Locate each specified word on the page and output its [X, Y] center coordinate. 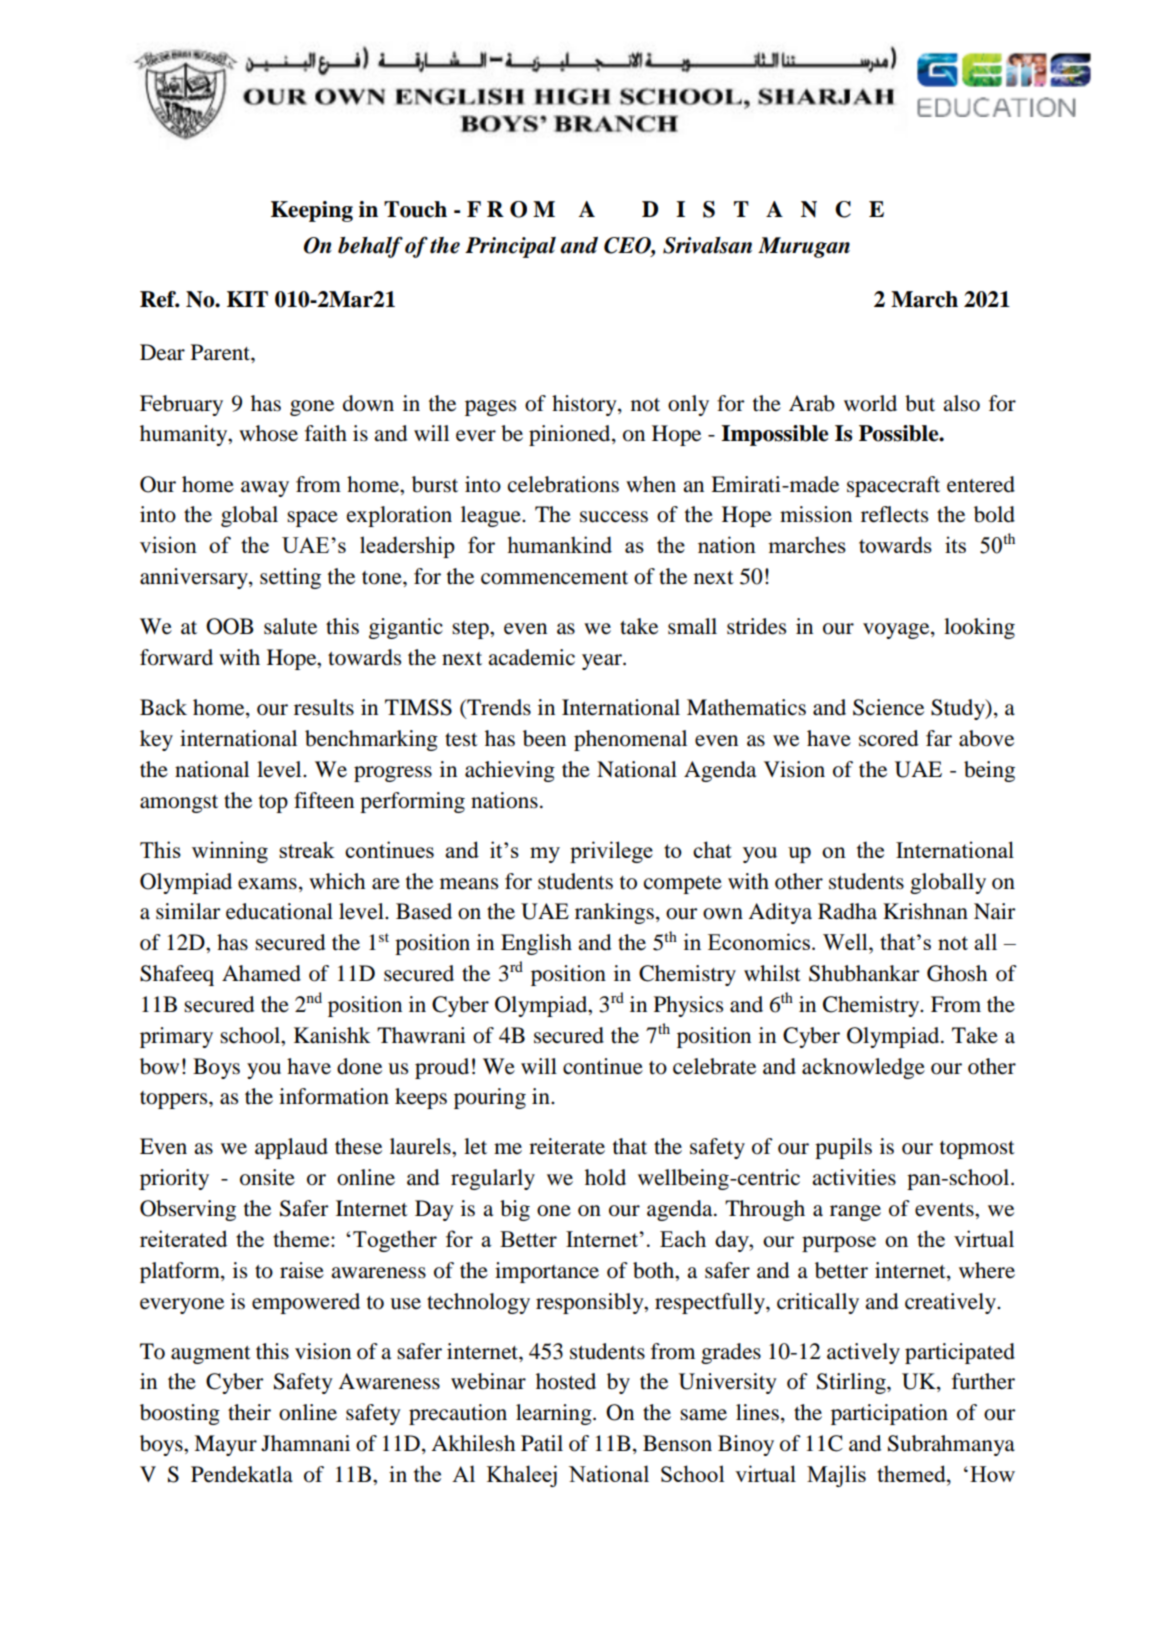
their [249, 1412]
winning [230, 852]
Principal [510, 247]
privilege [611, 852]
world [870, 403]
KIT [247, 299]
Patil [542, 1443]
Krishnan [925, 911]
